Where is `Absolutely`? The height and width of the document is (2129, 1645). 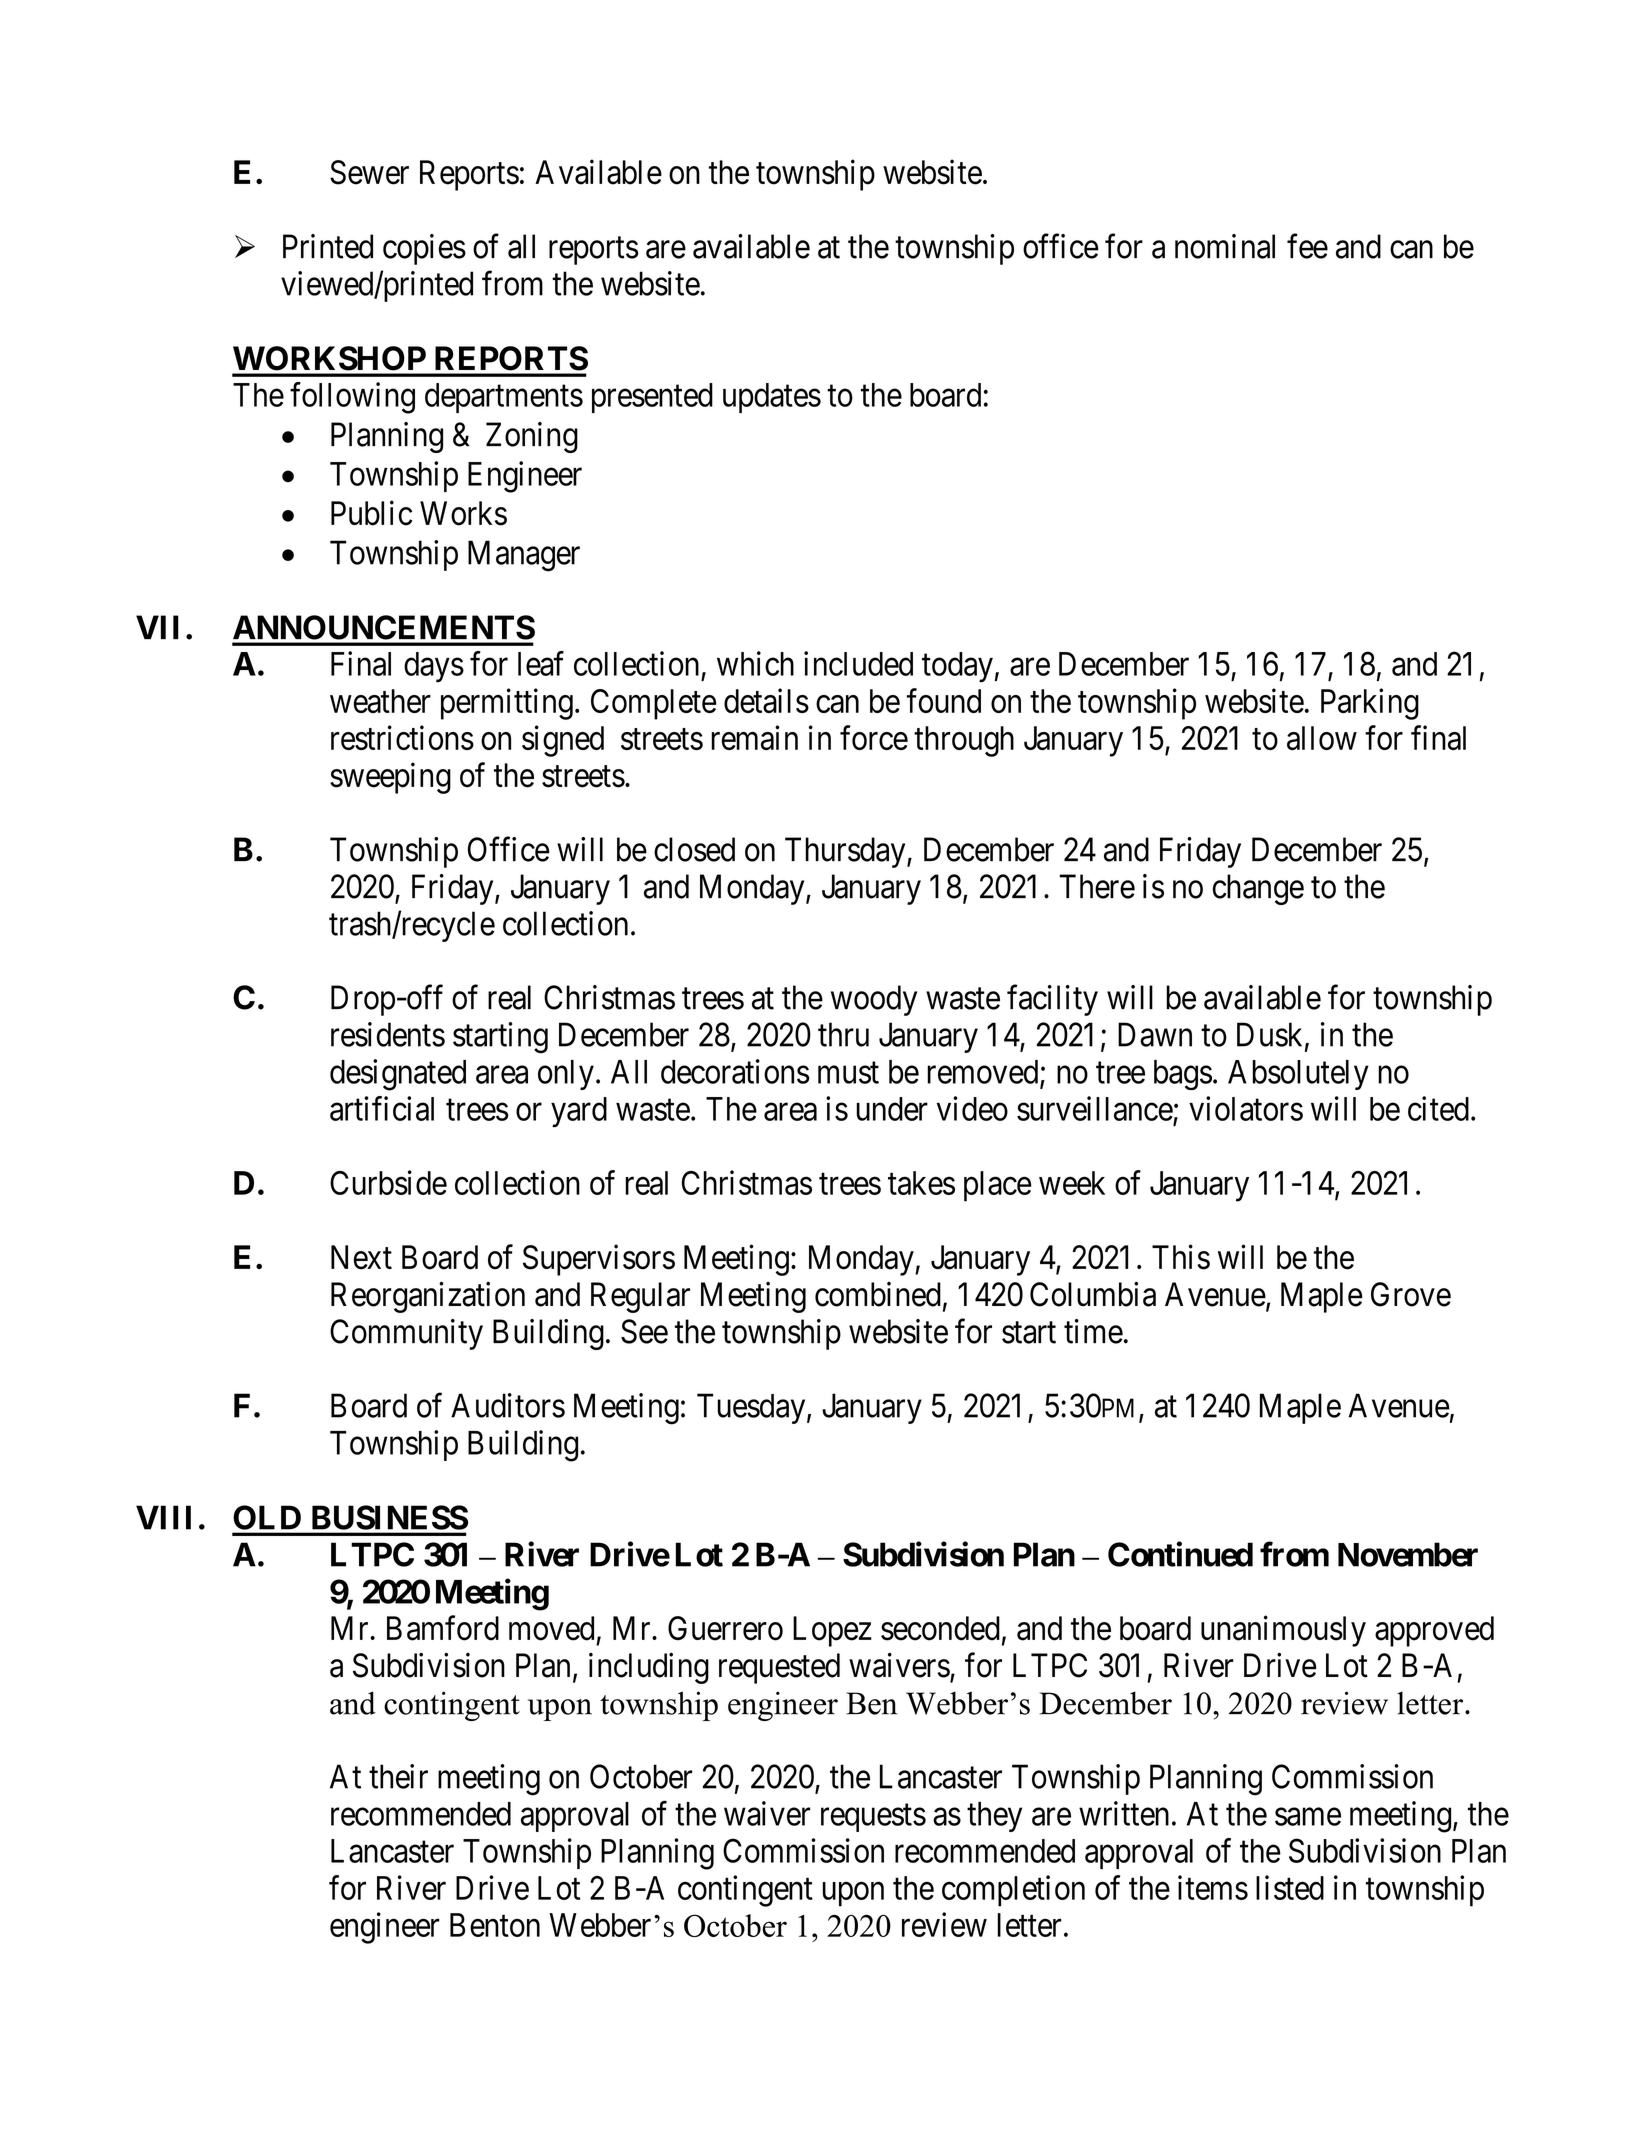 Absolutely is located at coordinates (1298, 1075).
